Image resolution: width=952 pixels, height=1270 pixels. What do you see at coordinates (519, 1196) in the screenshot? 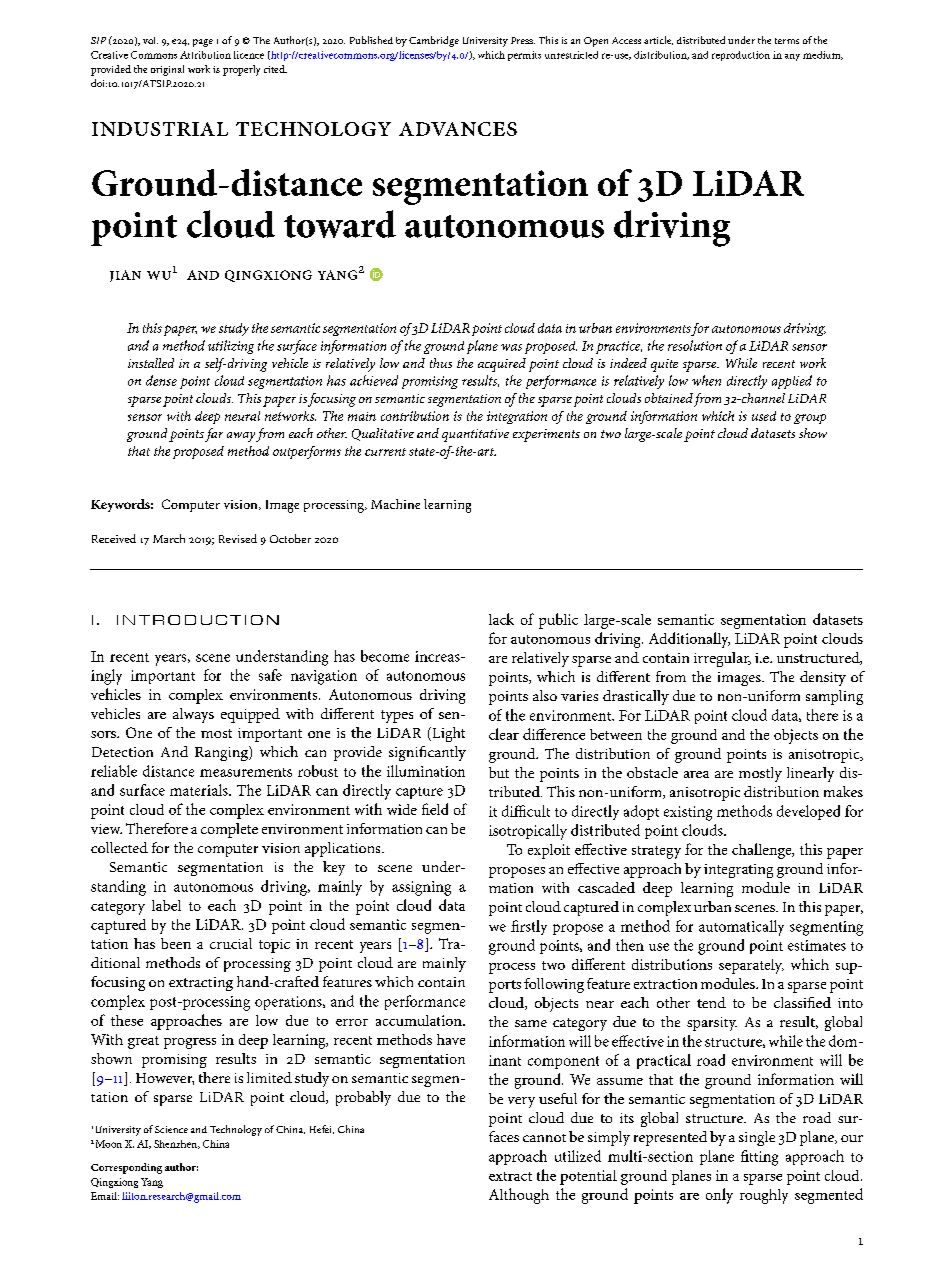
I see `Although` at bounding box center [519, 1196].
